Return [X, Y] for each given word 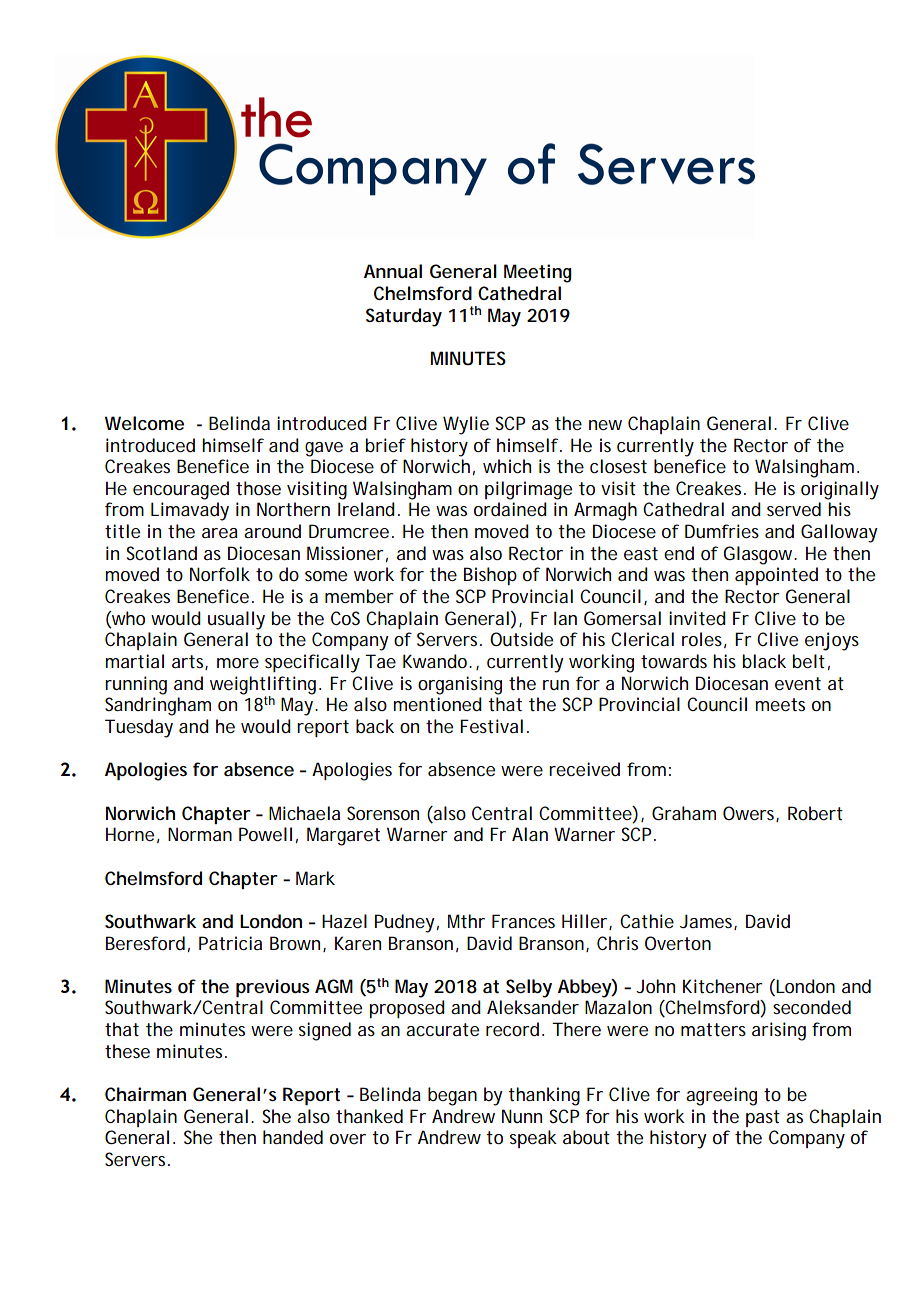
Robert [815, 813]
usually [236, 620]
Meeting [538, 273]
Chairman [145, 1094]
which [507, 466]
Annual [393, 271]
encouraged [181, 490]
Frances [523, 921]
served [794, 509]
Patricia [230, 943]
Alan [530, 834]
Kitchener [723, 986]
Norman [200, 834]
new [605, 425]
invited [697, 618]
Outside [521, 639]
